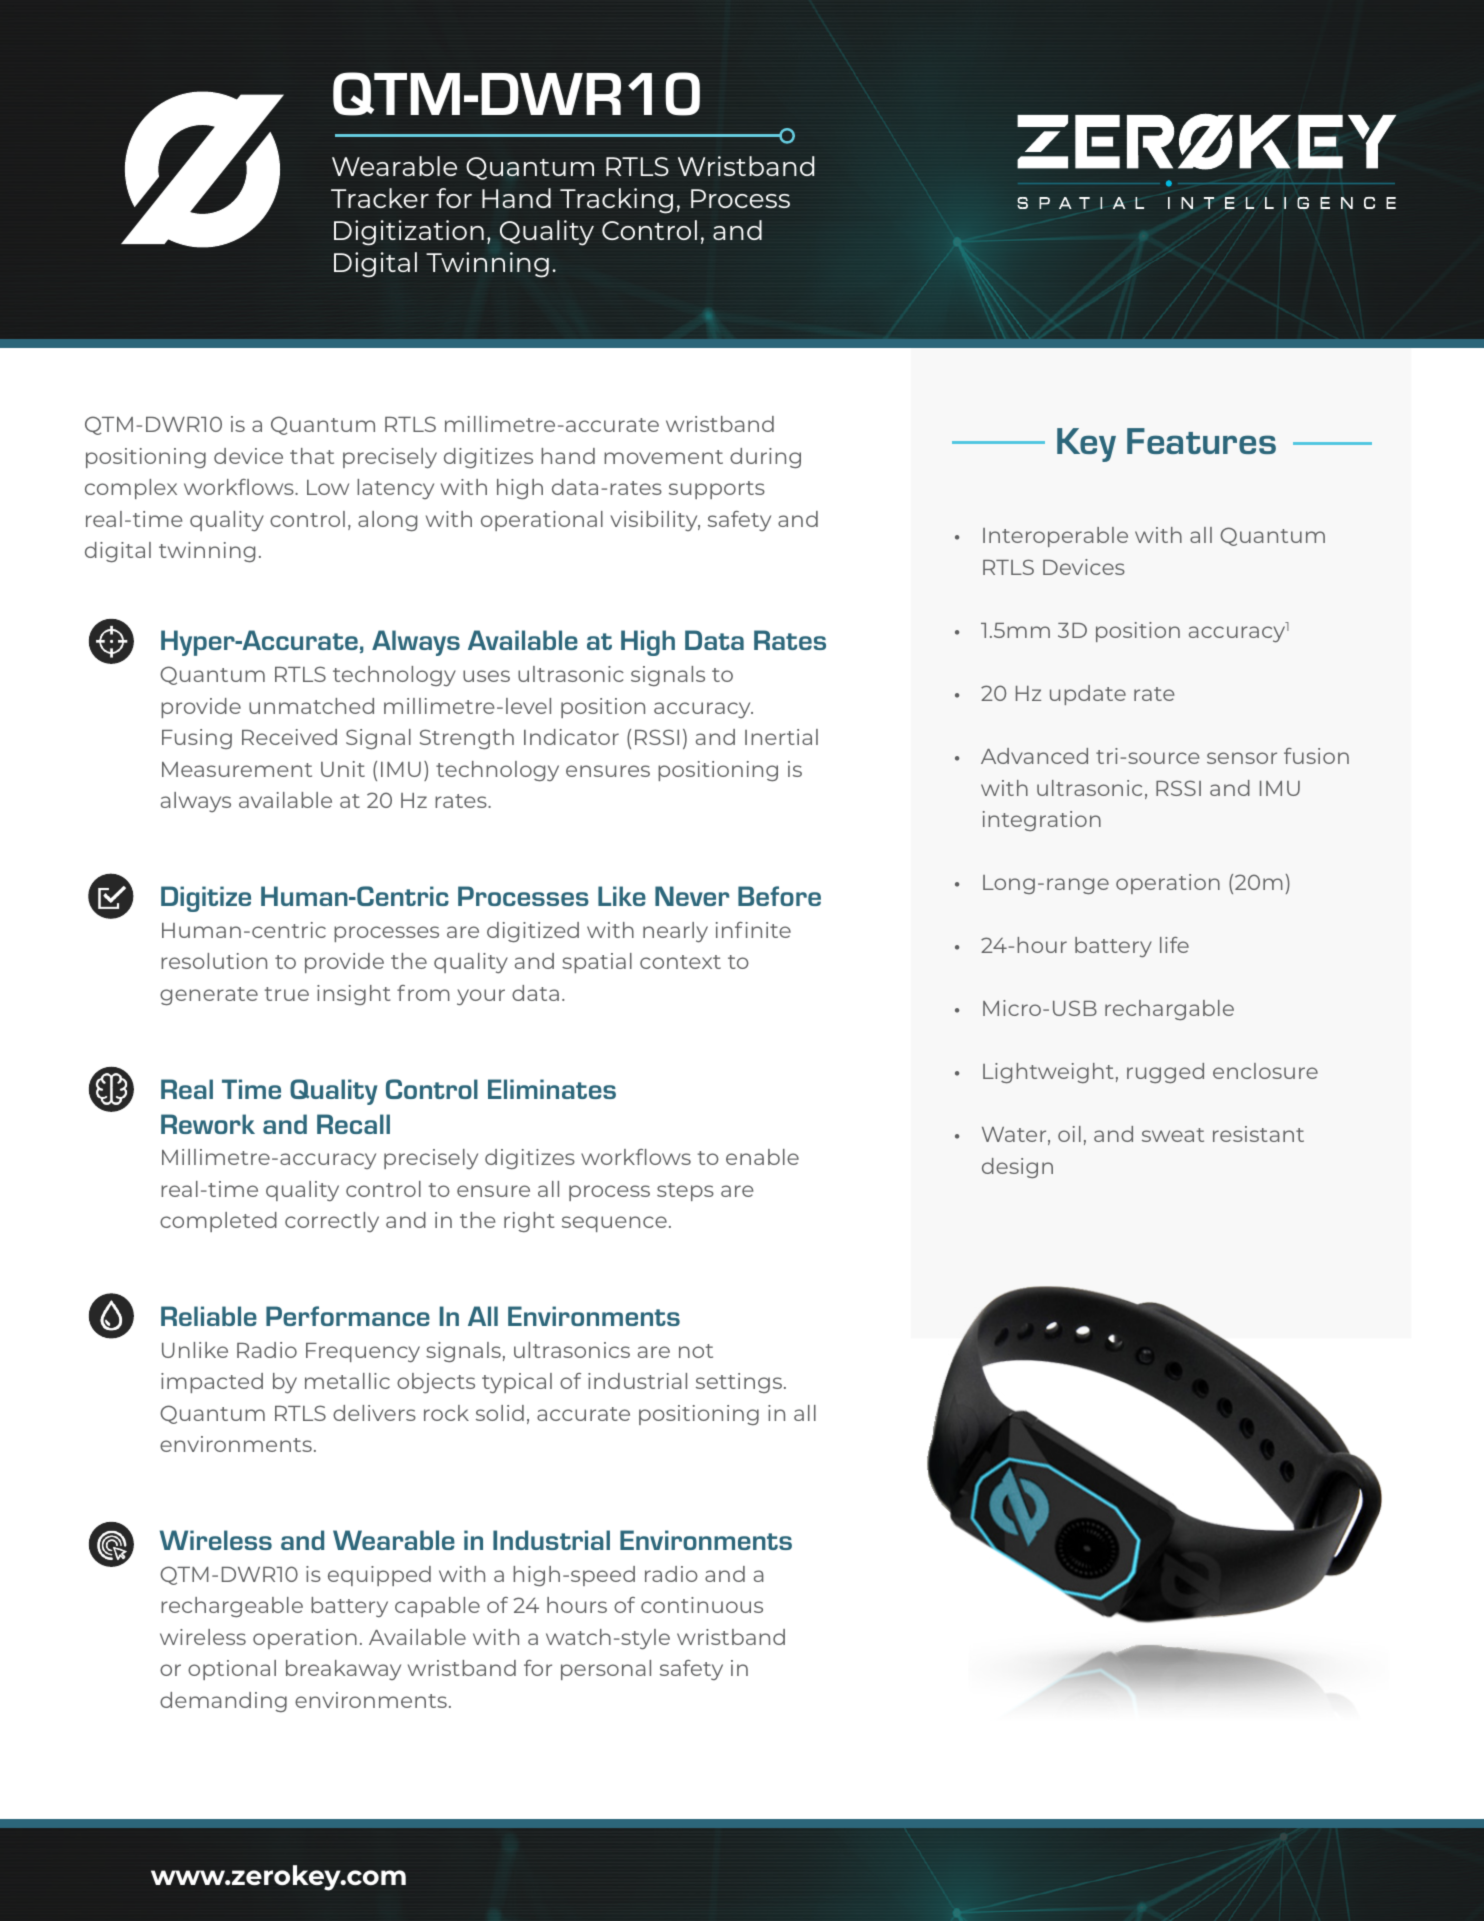  What do you see at coordinates (1174, 945) in the image?
I see `life` at bounding box center [1174, 945].
